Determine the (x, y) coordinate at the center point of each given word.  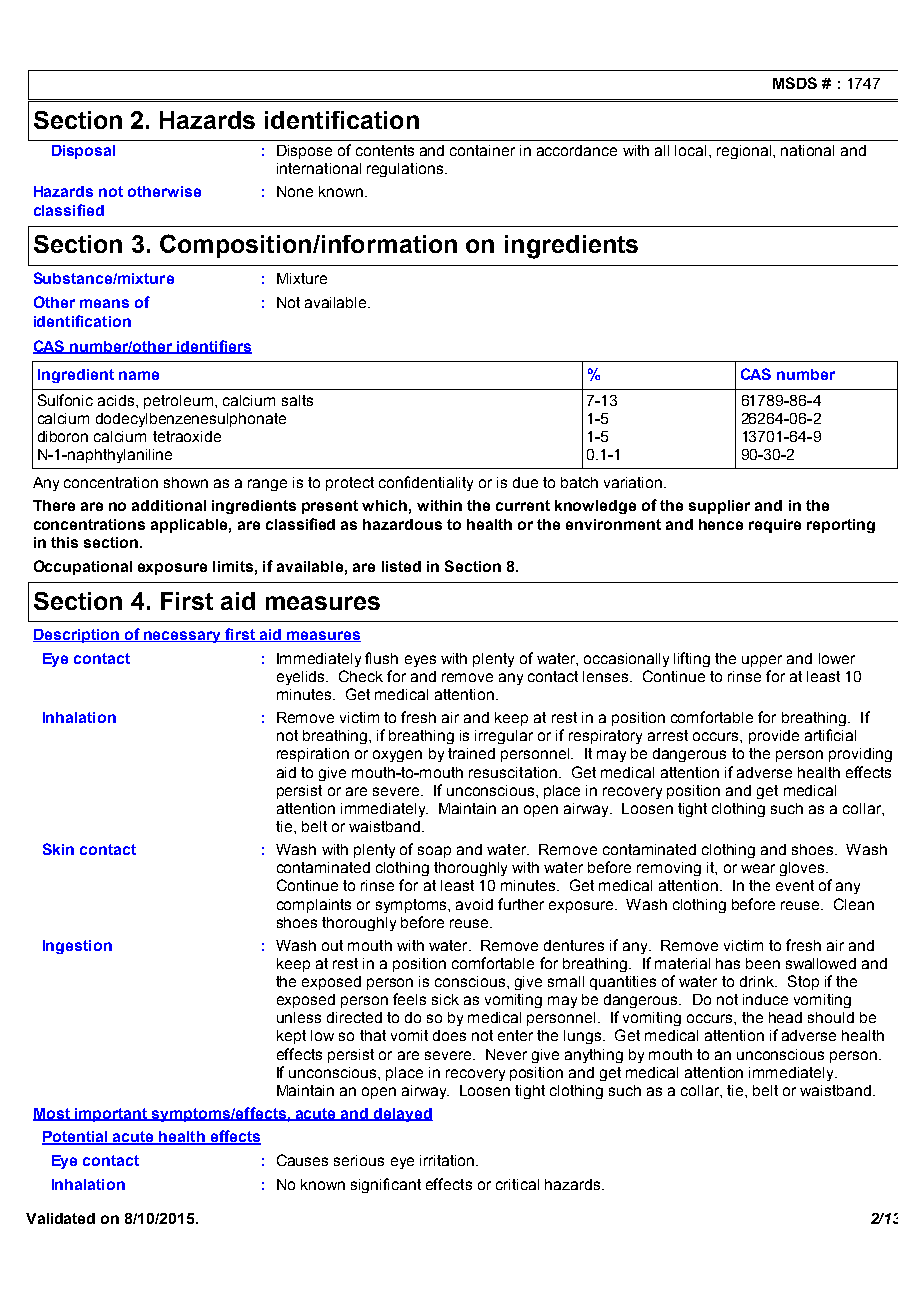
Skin (58, 849)
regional (745, 152)
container (482, 150)
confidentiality (426, 483)
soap (434, 852)
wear (758, 868)
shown (186, 482)
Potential (76, 1138)
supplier (719, 507)
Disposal (83, 152)
